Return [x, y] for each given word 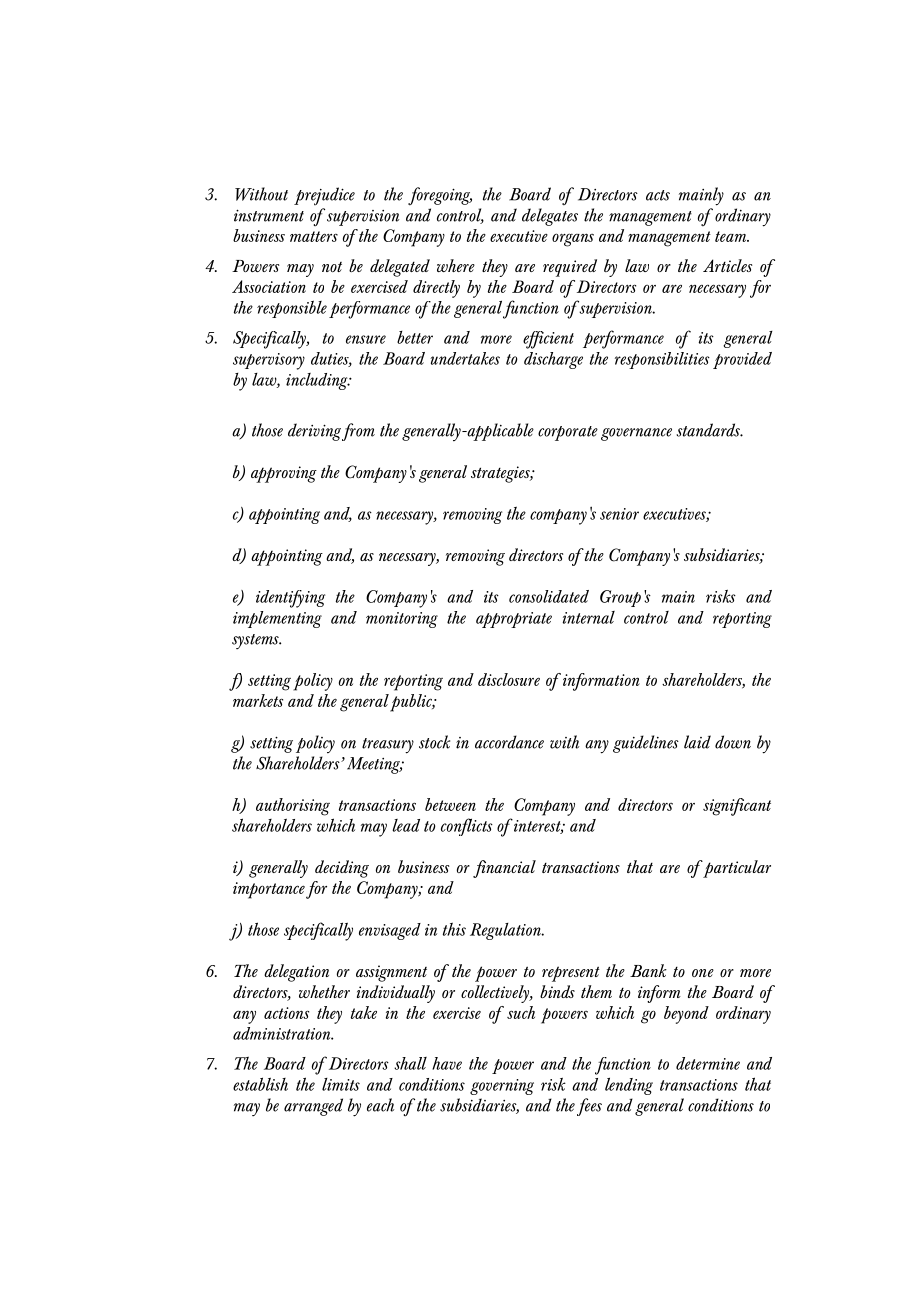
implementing [277, 619]
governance [636, 434]
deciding [342, 869]
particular [736, 869]
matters [314, 236]
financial [504, 869]
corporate [568, 433]
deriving [314, 432]
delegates [550, 217]
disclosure [509, 679]
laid [697, 742]
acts [658, 195]
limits [341, 1084]
